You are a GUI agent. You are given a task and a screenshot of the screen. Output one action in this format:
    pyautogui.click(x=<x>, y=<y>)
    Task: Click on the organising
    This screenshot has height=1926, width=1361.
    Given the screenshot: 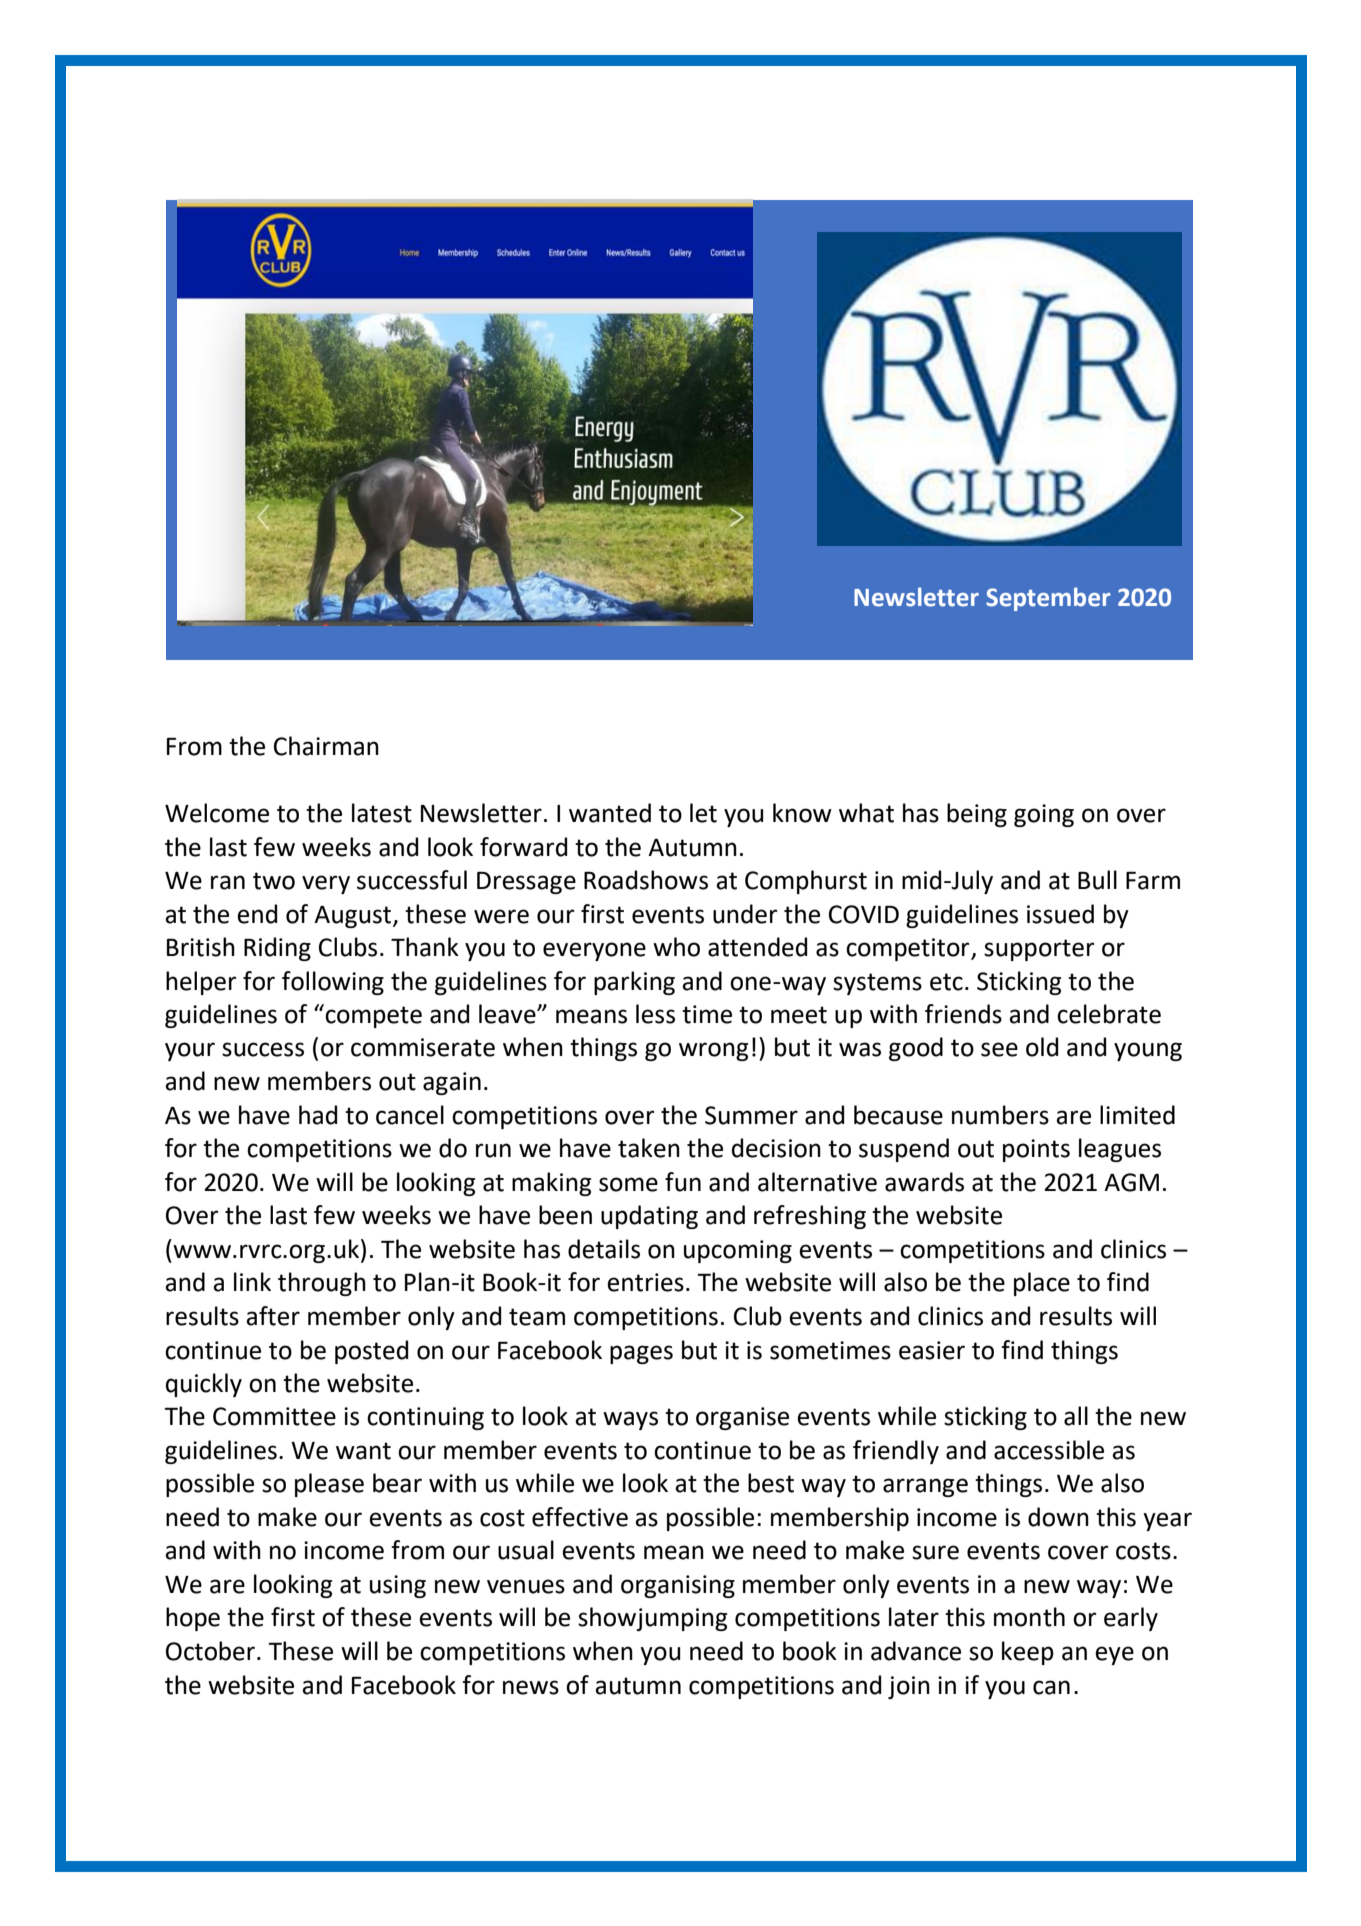 What is the action you would take?
    pyautogui.click(x=678, y=1586)
